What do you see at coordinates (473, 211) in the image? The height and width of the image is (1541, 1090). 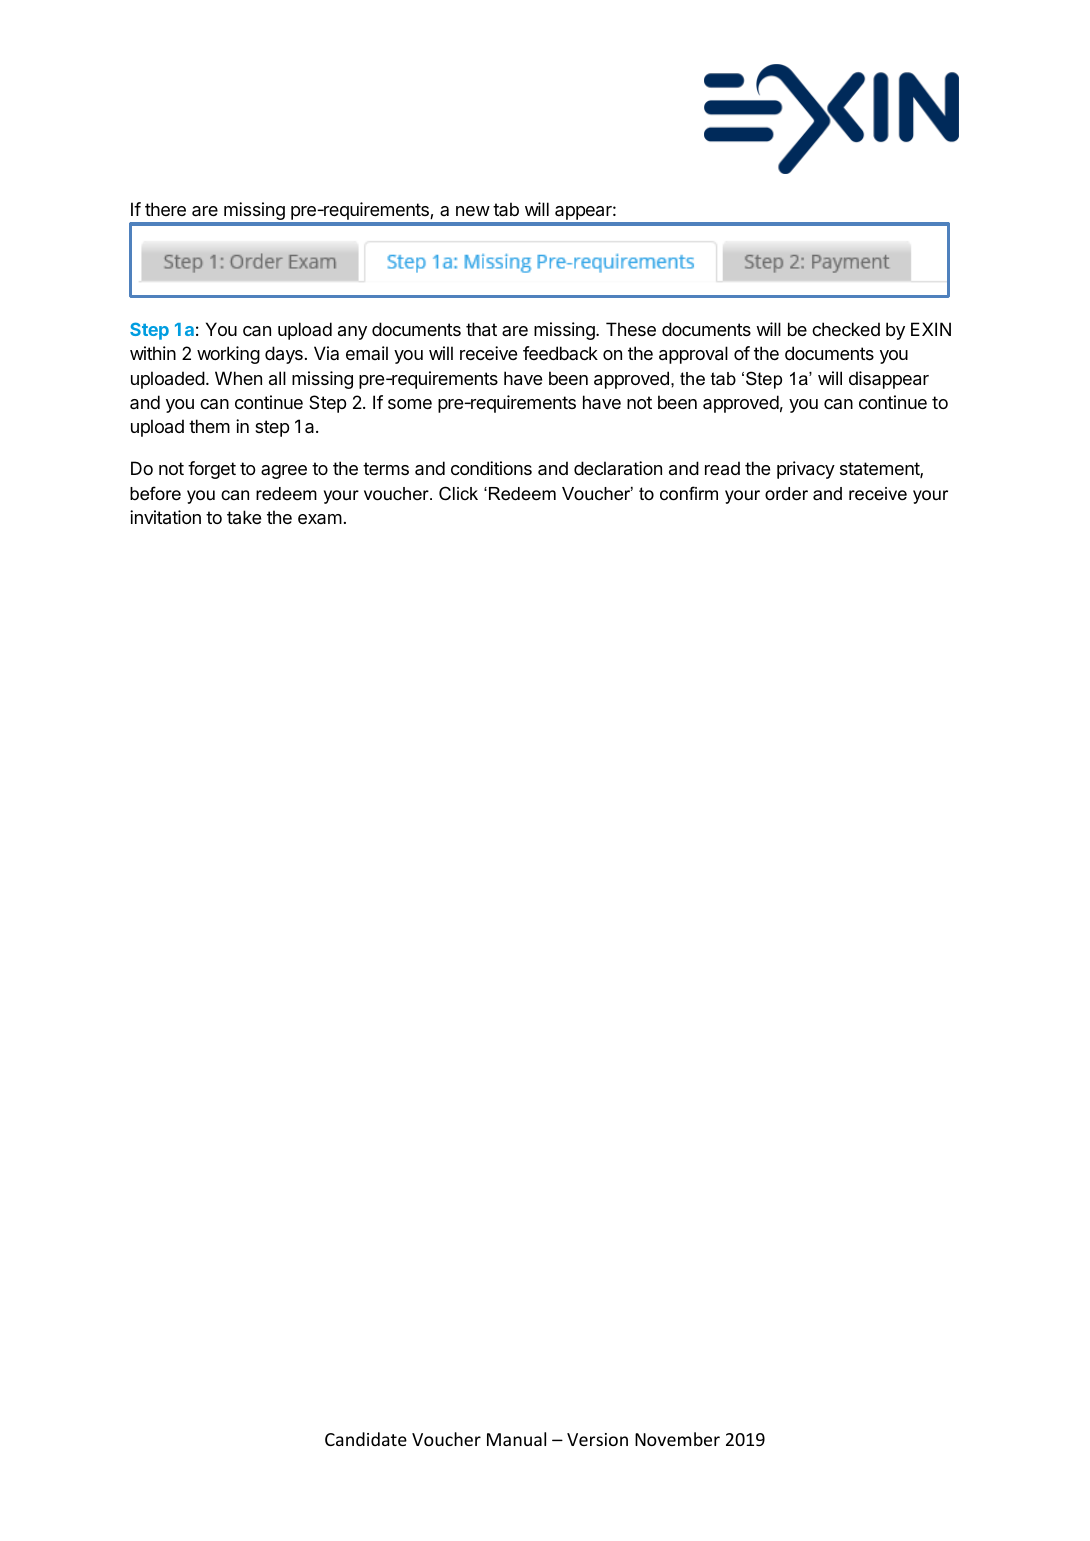 I see `new` at bounding box center [473, 211].
